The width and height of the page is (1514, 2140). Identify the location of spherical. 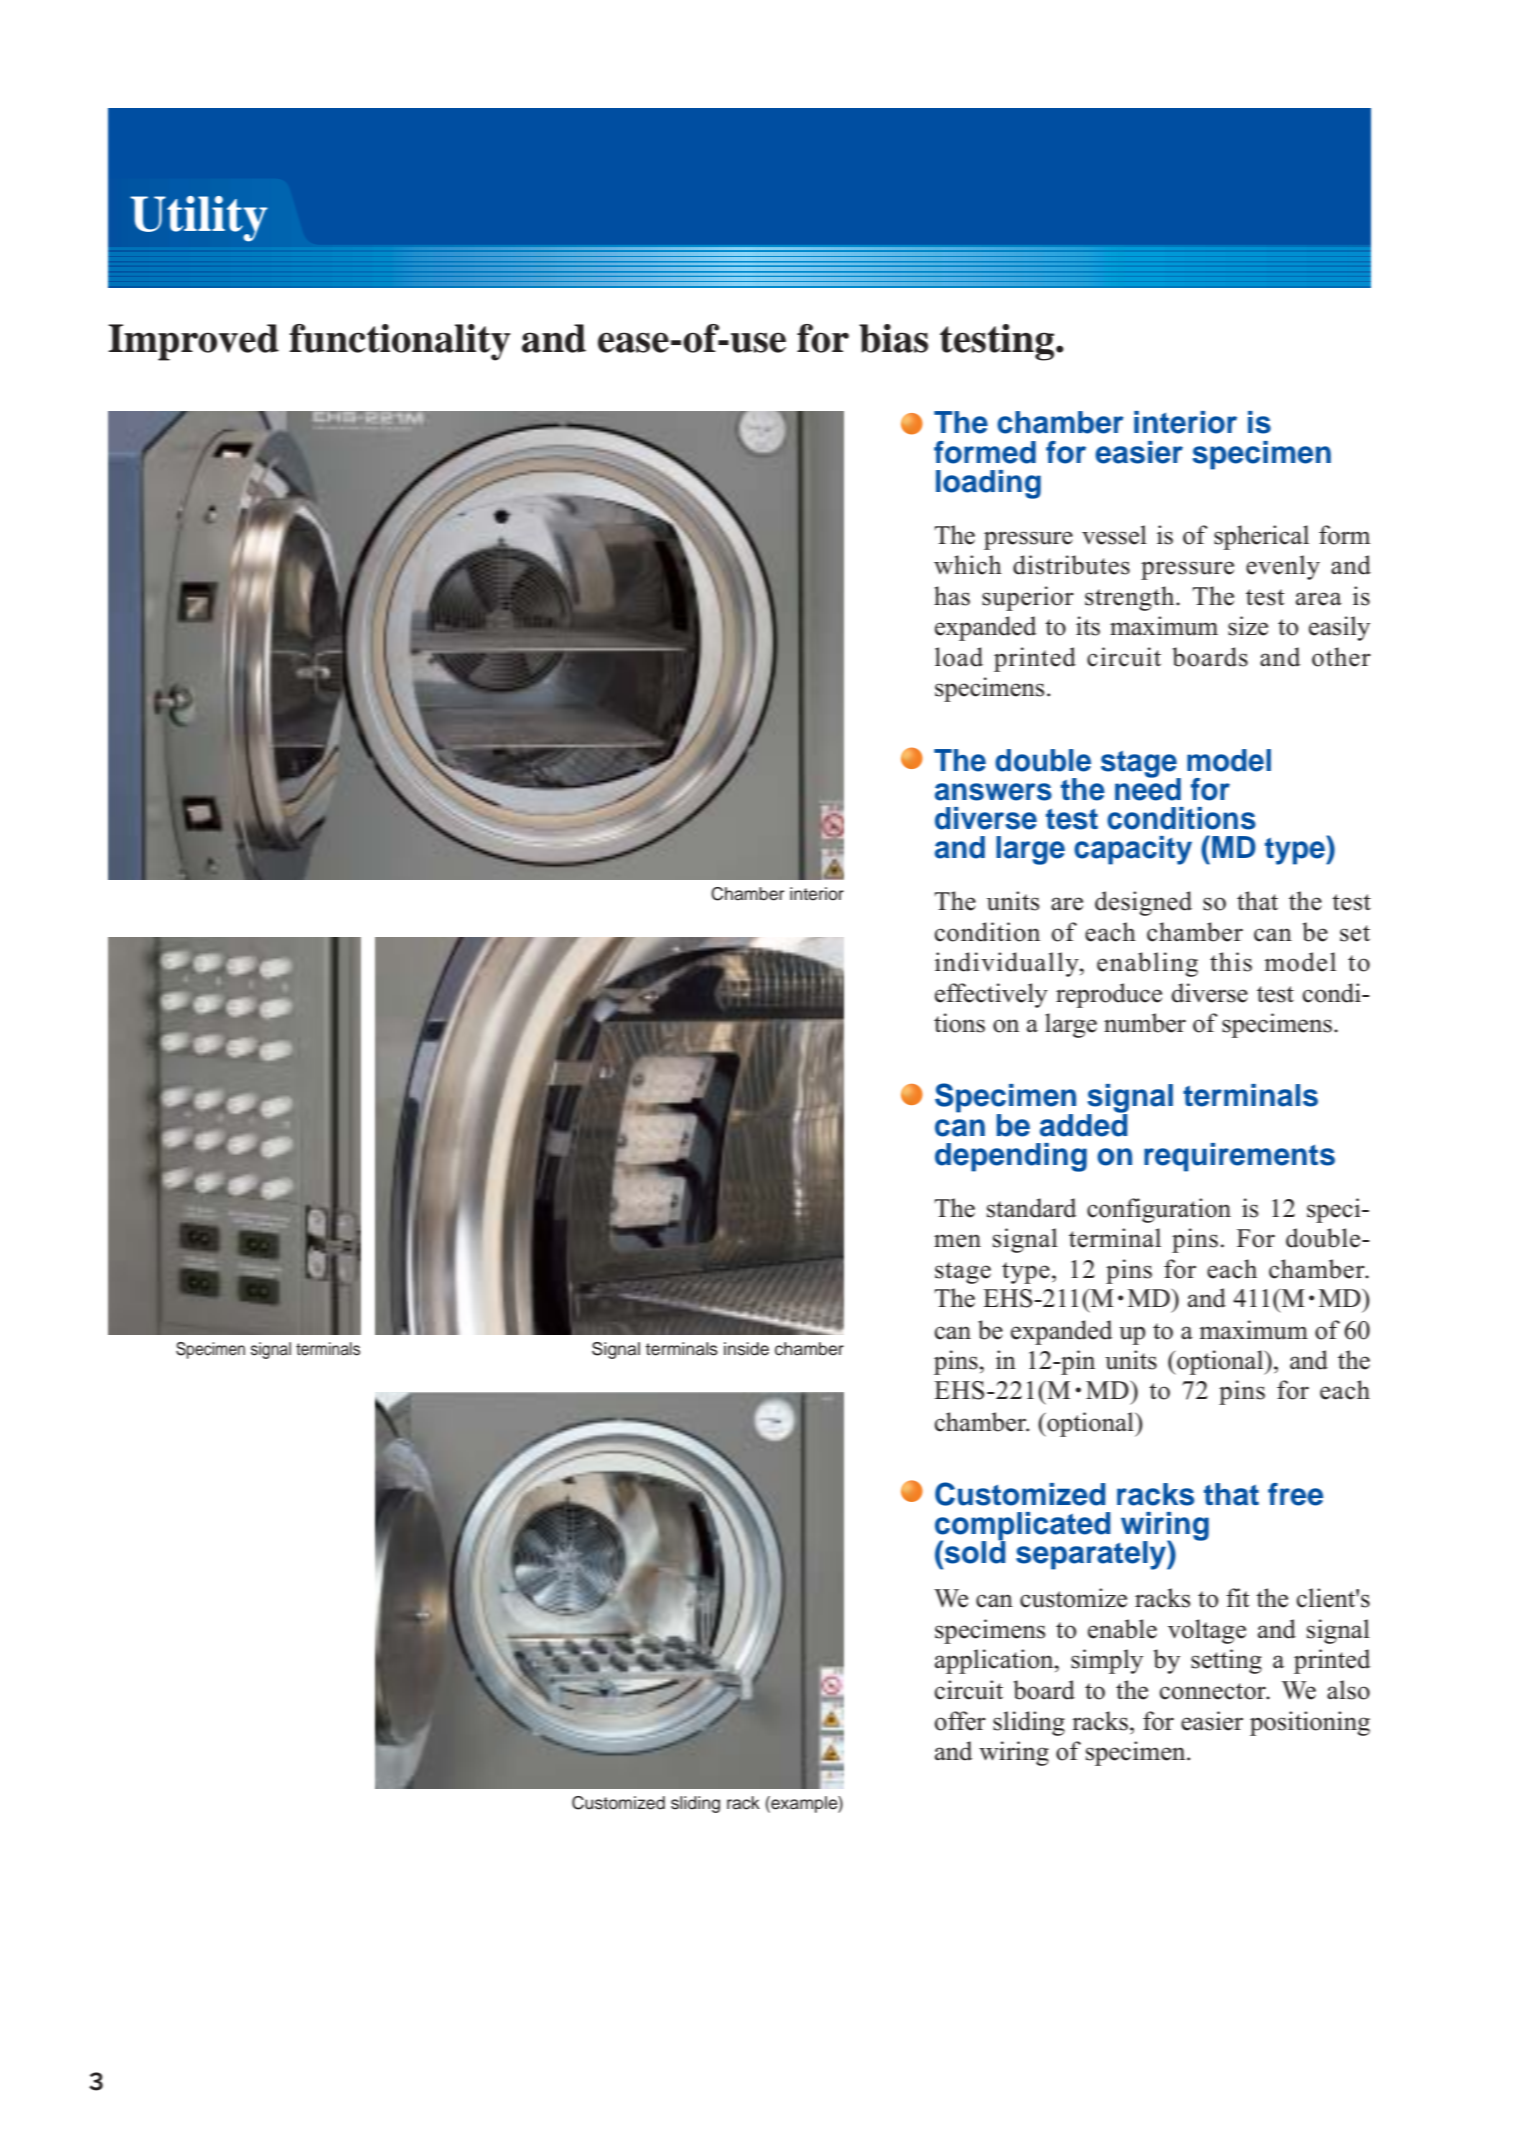
(1261, 537).
